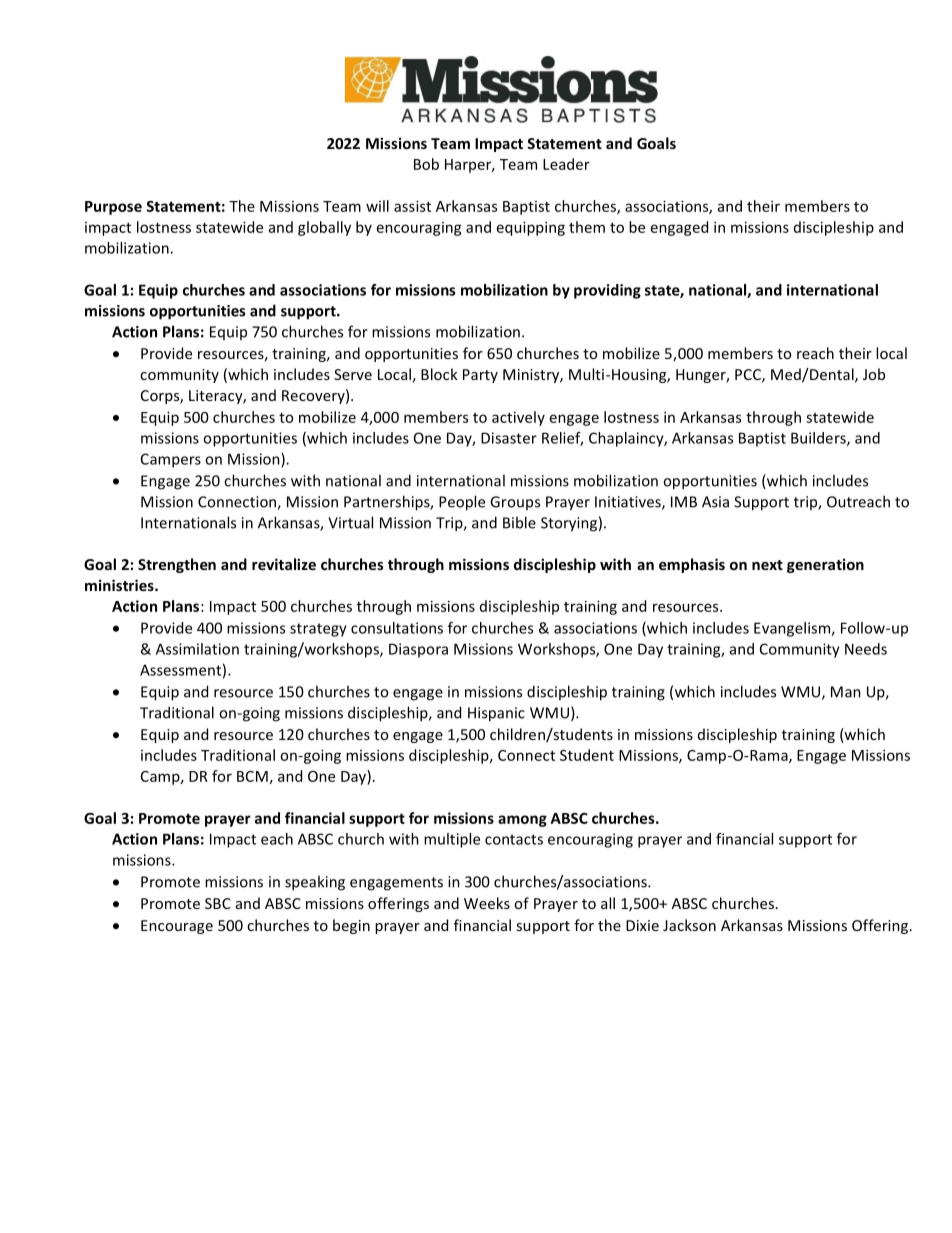 This screenshot has width=952, height=1233. What do you see at coordinates (218, 903) in the screenshot?
I see `SBC` at bounding box center [218, 903].
